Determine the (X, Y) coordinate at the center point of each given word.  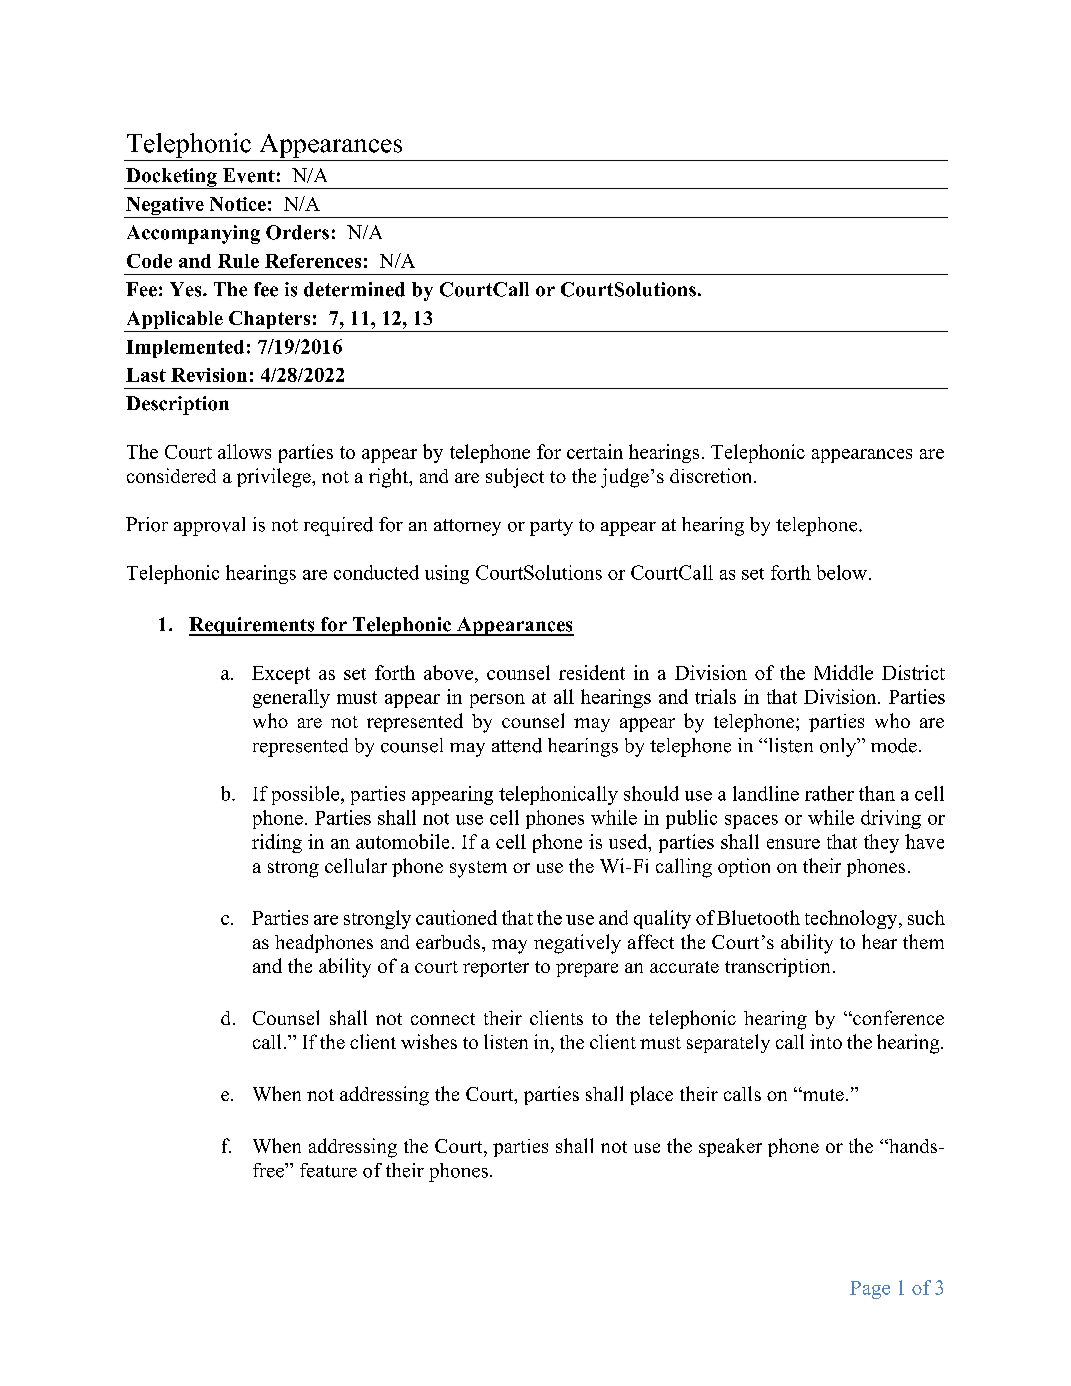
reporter (496, 969)
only (839, 747)
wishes (429, 1041)
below (842, 572)
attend (517, 745)
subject (515, 478)
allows (244, 451)
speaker (730, 1147)
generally (291, 698)
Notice (238, 204)
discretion (712, 475)
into (826, 1041)
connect (443, 1019)
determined (354, 289)
